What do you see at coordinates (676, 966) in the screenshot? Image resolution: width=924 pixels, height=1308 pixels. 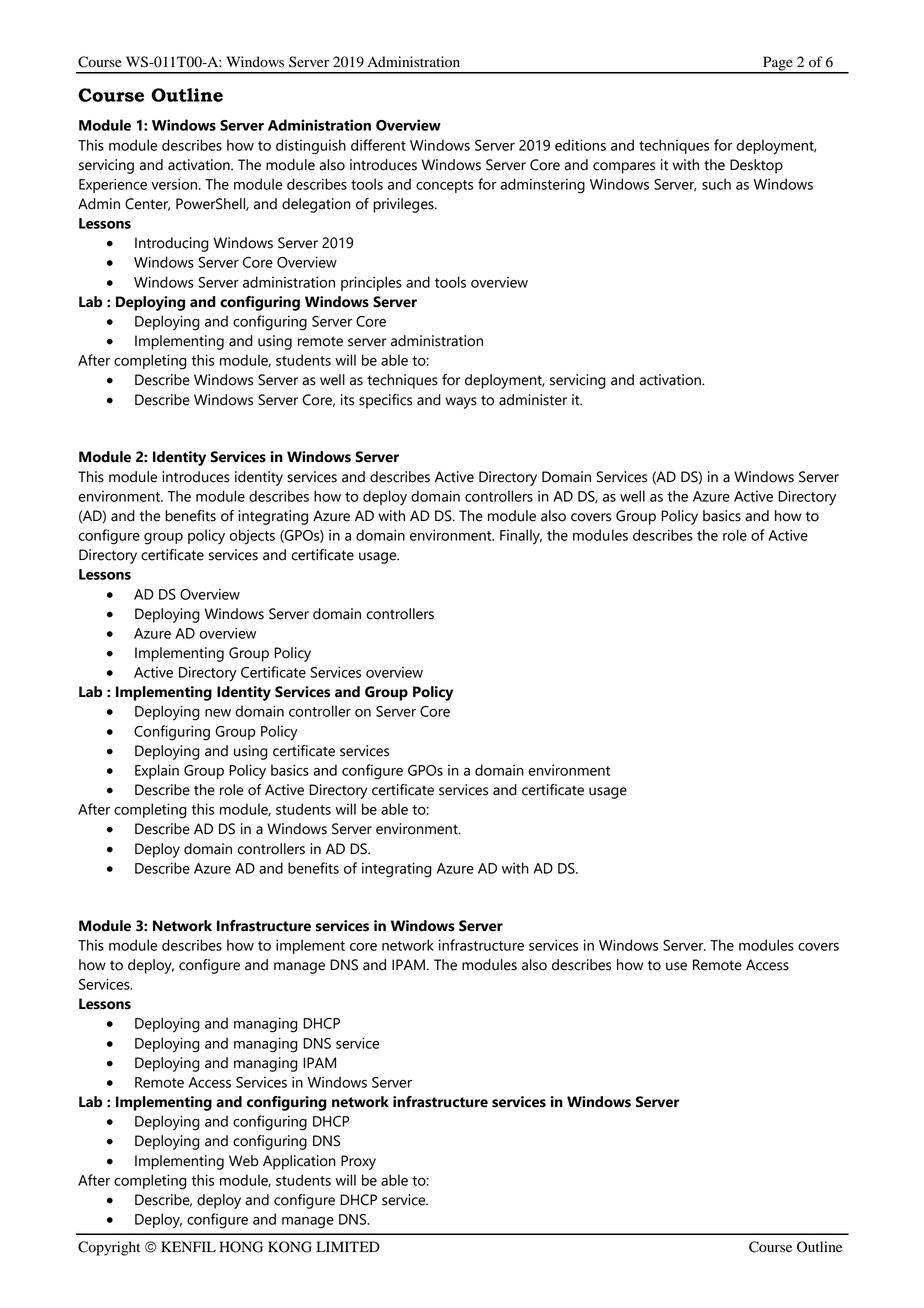 I see `use` at bounding box center [676, 966].
